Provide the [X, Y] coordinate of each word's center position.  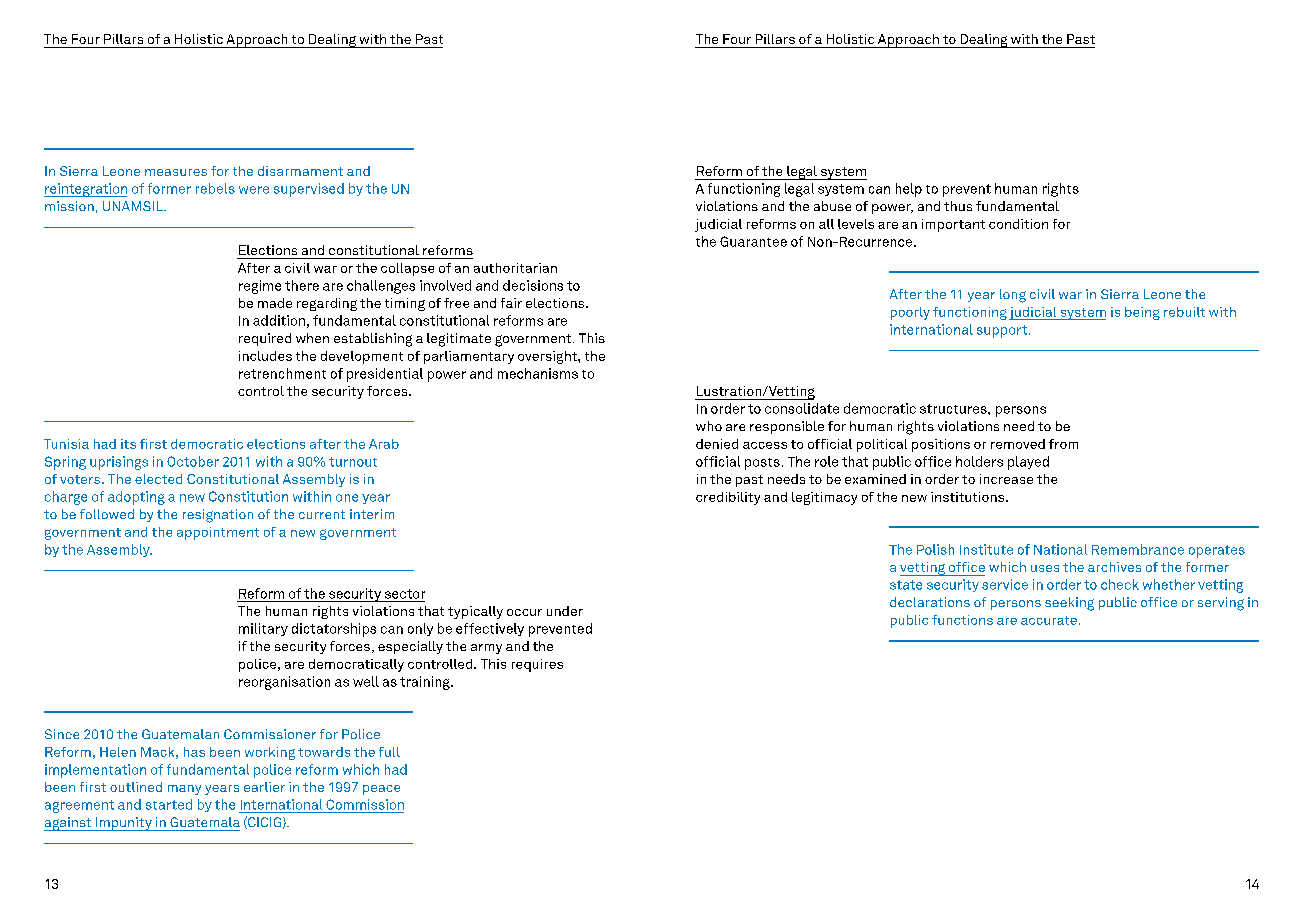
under [565, 611]
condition [1018, 224]
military [263, 629]
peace [381, 790]
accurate [1049, 620]
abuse [832, 206]
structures [954, 409]
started [169, 804]
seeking [1069, 604]
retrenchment [282, 373]
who [709, 426]
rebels [215, 188]
